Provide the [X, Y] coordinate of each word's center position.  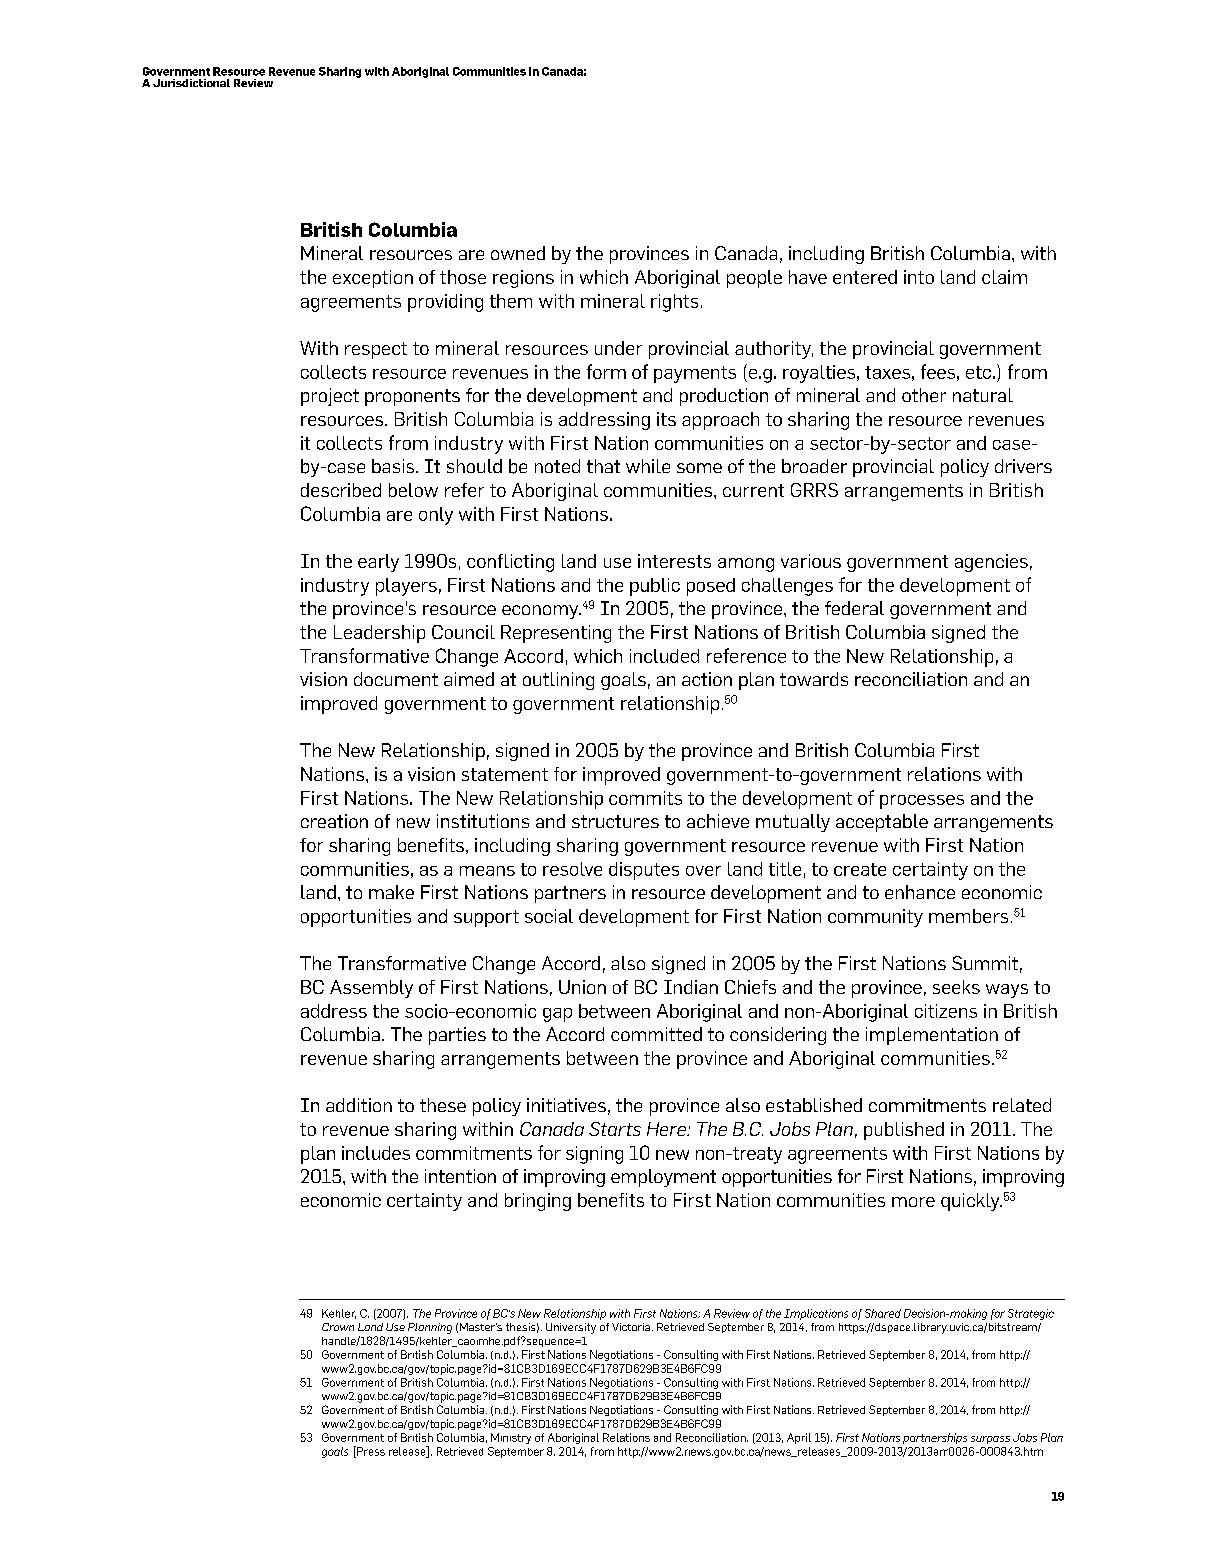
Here [667, 1129]
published [904, 1131]
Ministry [511, 1438]
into [919, 277]
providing [445, 303]
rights [674, 303]
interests [674, 561]
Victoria [632, 1327]
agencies [991, 563]
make [391, 892]
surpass [990, 1440]
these [443, 1105]
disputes [644, 871]
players [406, 587]
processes [922, 802]
